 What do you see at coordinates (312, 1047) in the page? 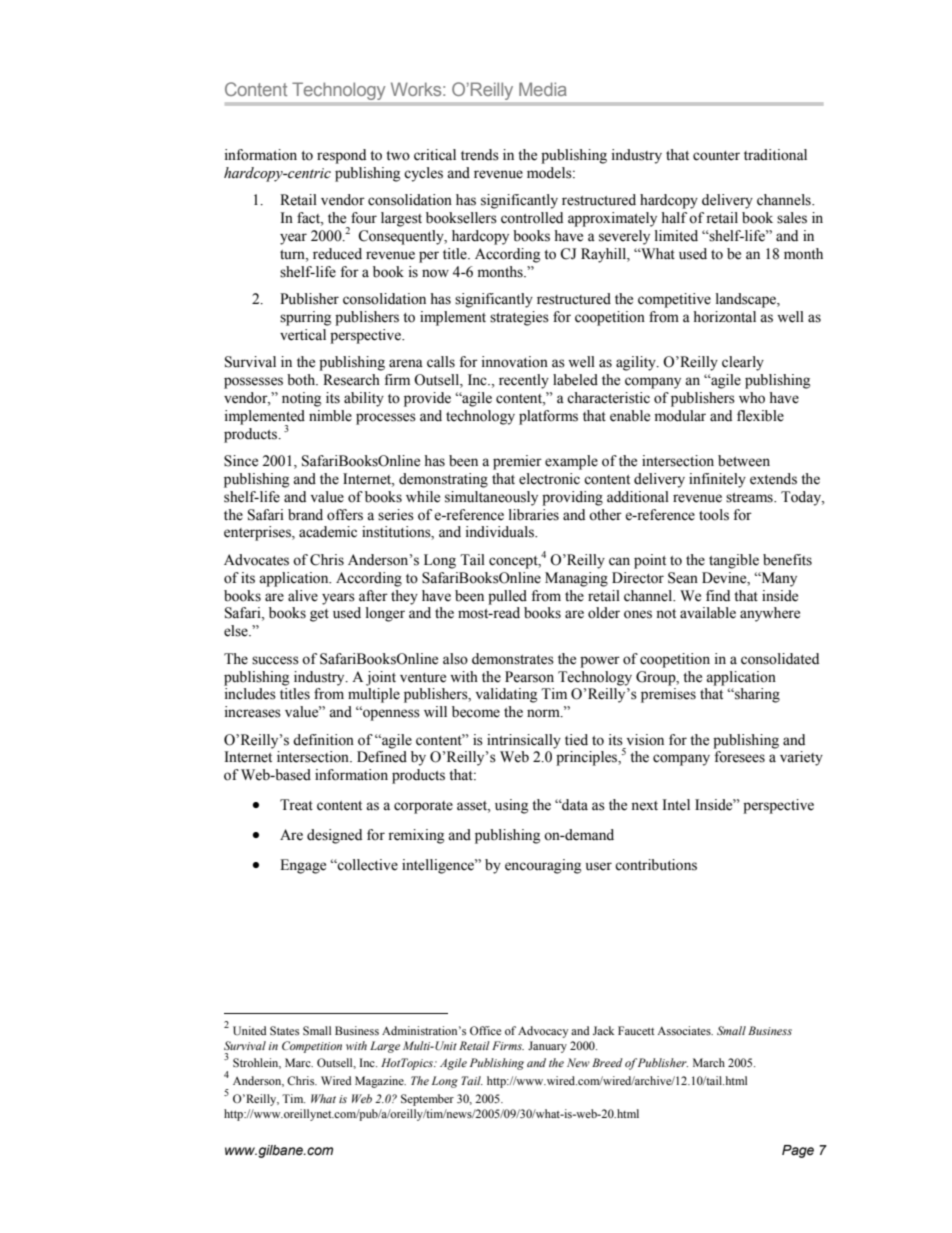
I see `Competition` at bounding box center [312, 1047].
